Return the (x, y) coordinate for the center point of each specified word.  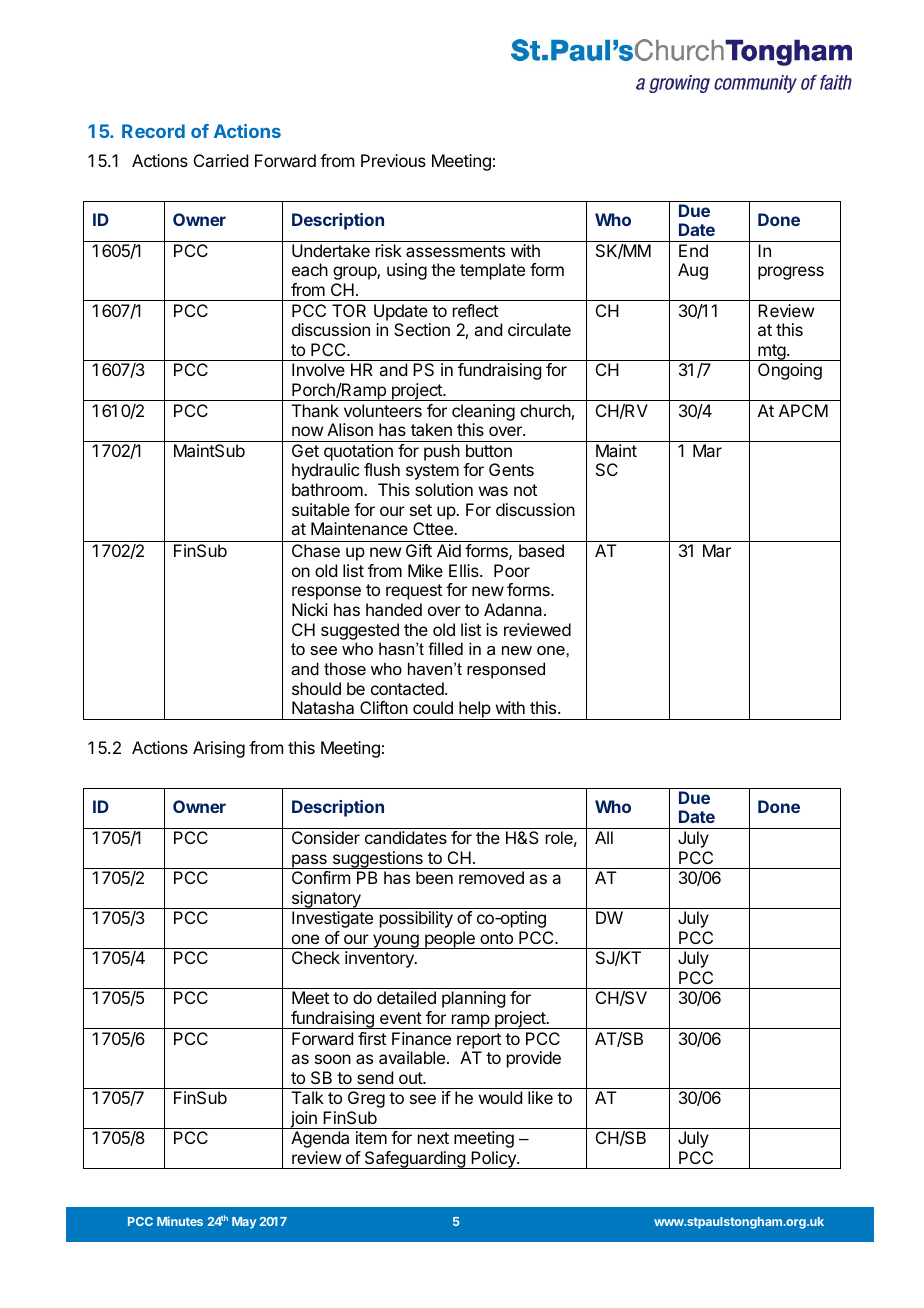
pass (309, 861)
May (244, 1223)
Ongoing (790, 371)
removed (491, 877)
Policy (493, 1160)
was (493, 491)
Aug (693, 271)
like (540, 1097)
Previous (393, 160)
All (604, 837)
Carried (221, 160)
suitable (321, 509)
